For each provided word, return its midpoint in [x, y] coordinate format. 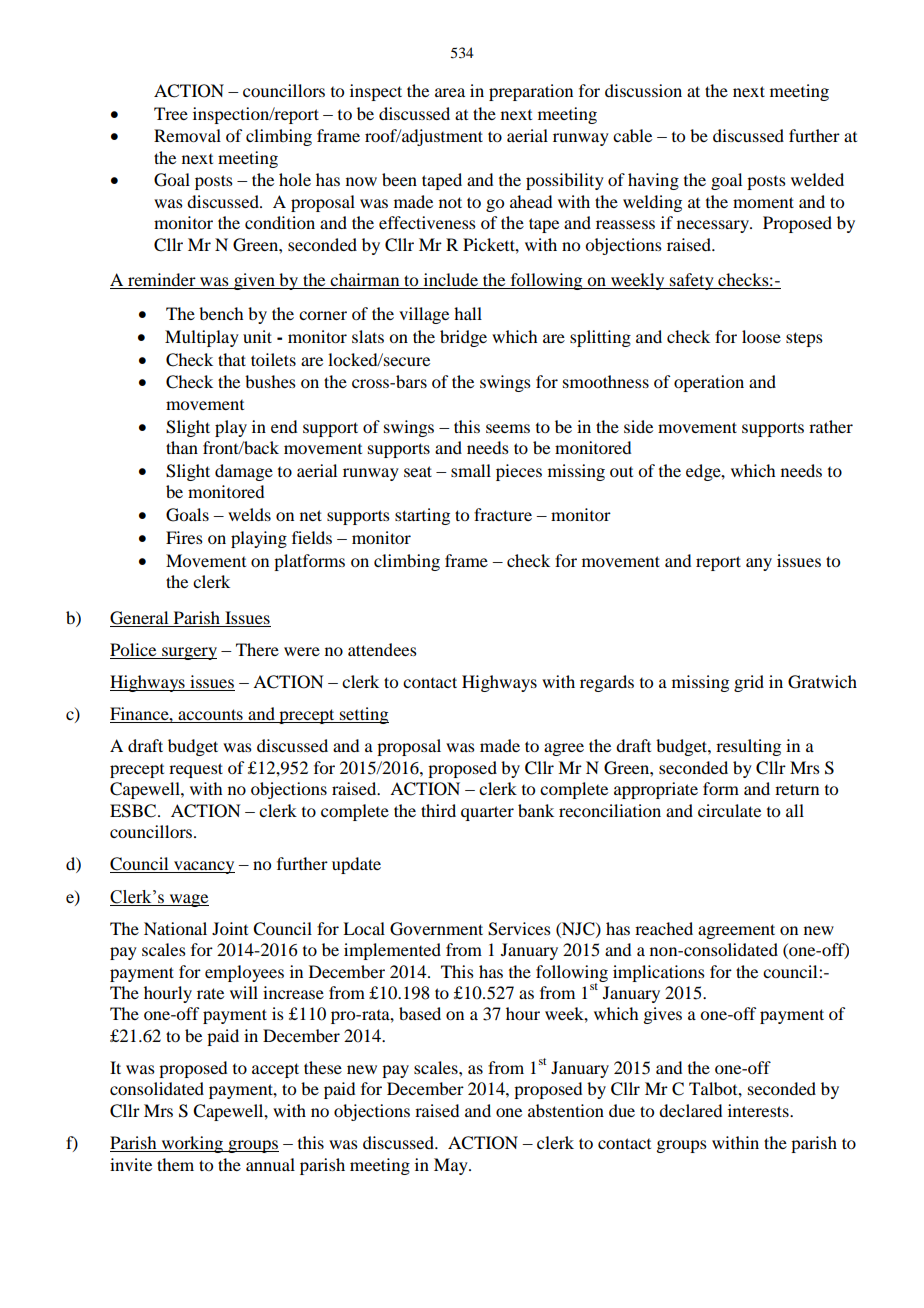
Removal [187, 135]
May [452, 1166]
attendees [382, 649]
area [450, 92]
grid [749, 683]
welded [817, 179]
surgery [188, 653]
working [192, 1144]
